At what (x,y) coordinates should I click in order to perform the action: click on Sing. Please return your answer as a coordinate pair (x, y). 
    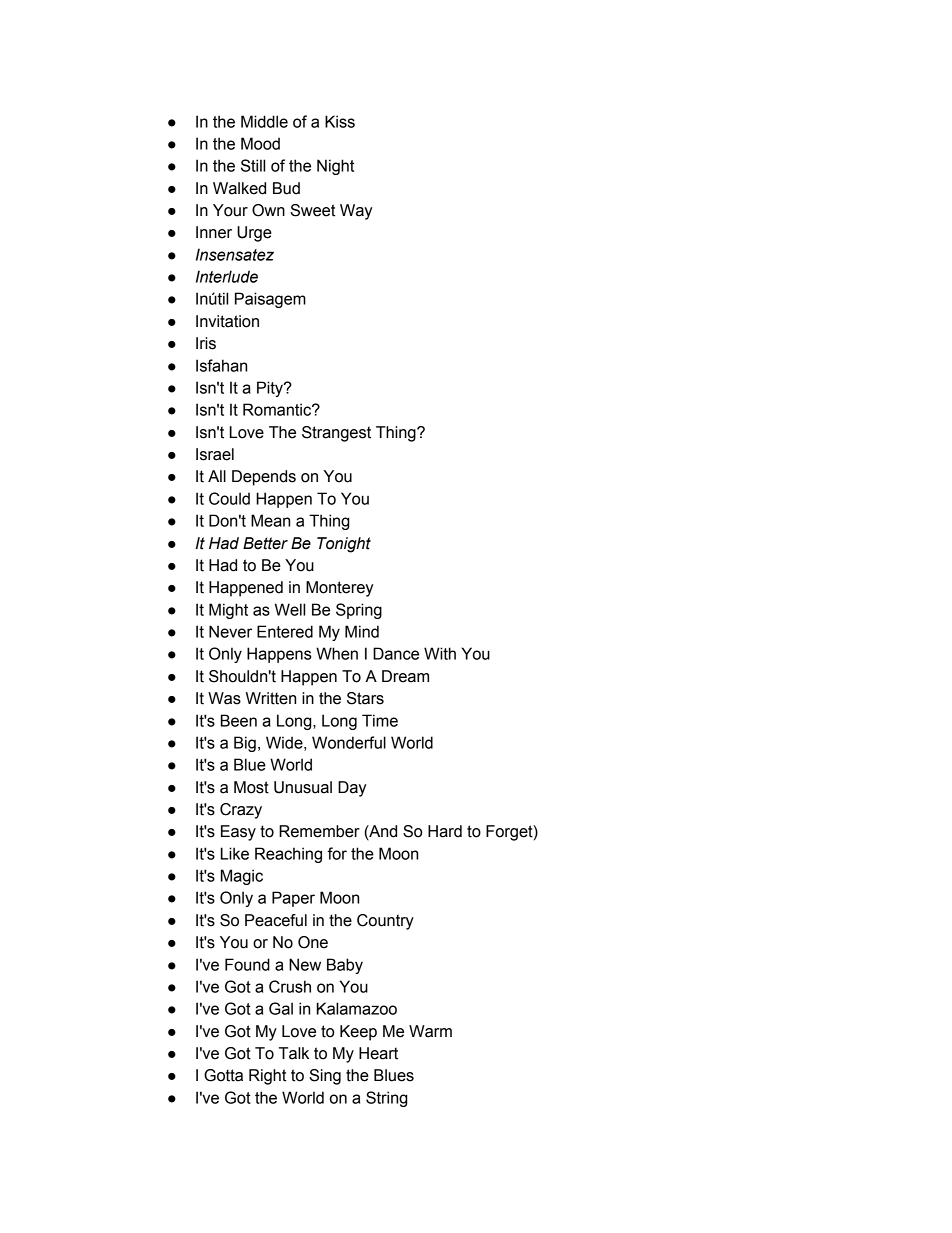
    Looking at the image, I should click on (325, 1077).
